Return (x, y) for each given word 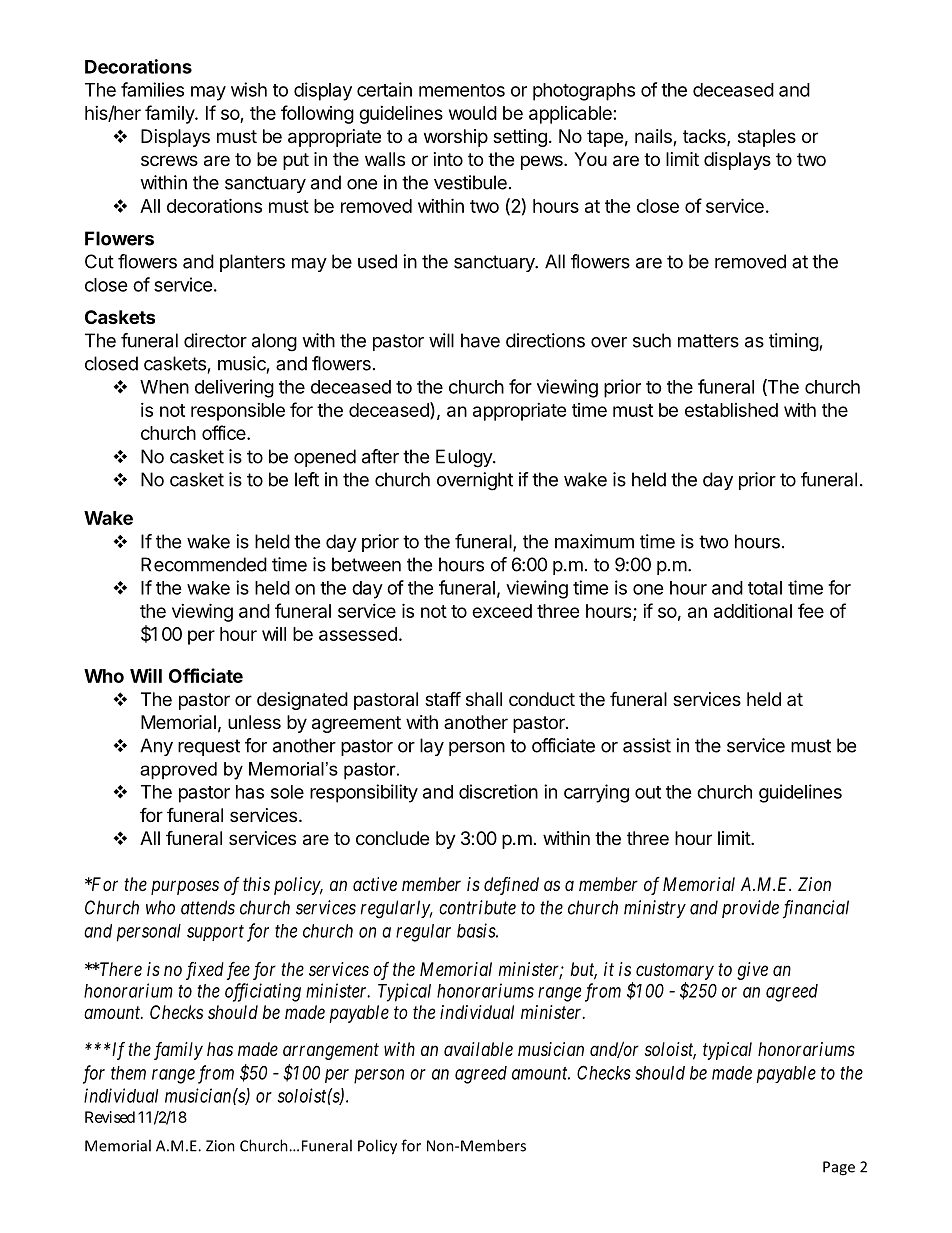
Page (839, 1168)
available (478, 1049)
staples (767, 138)
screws (169, 160)
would (473, 113)
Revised (110, 1117)
